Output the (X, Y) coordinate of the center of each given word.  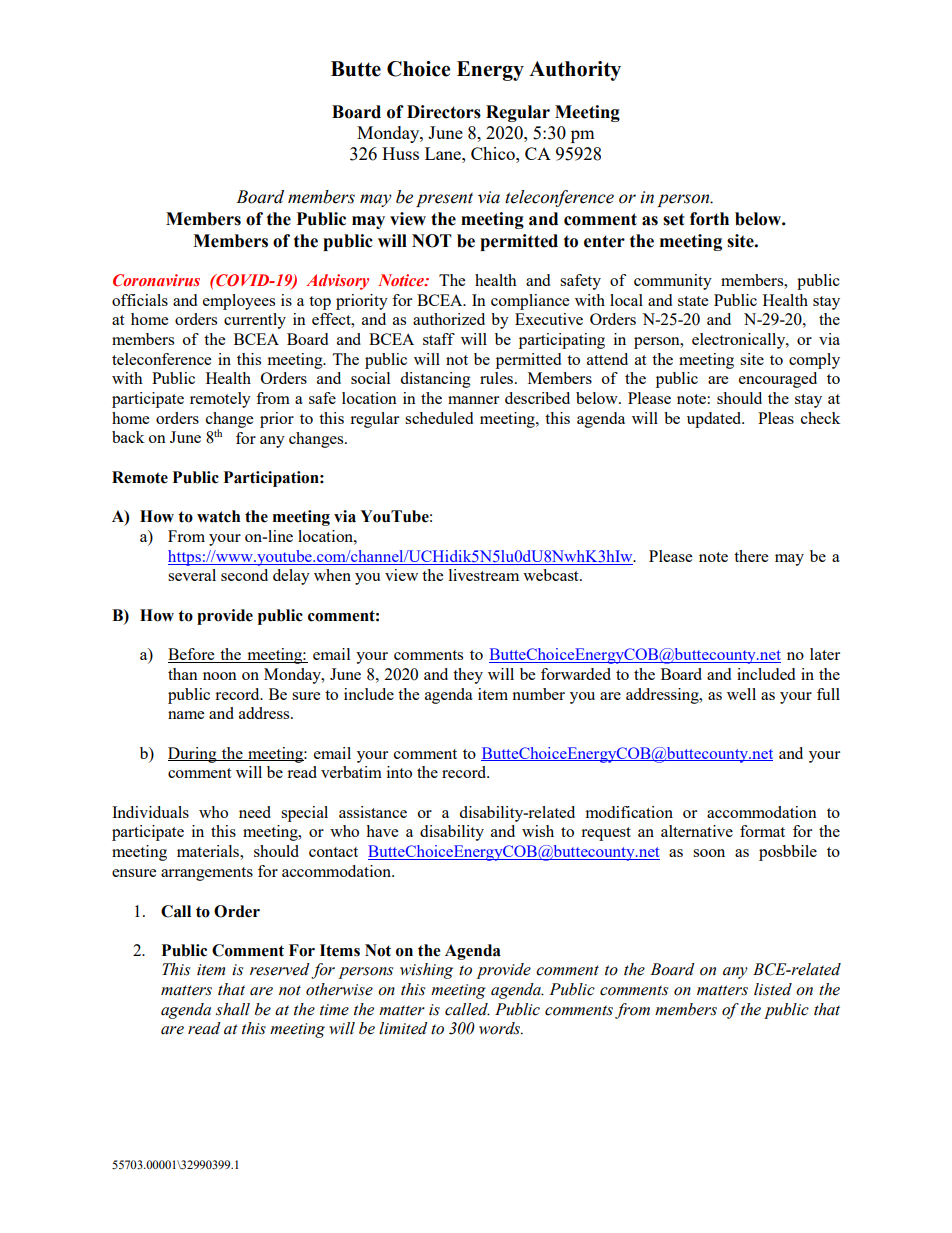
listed (773, 989)
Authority (575, 71)
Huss (400, 153)
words (501, 1028)
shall (233, 1009)
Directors (444, 112)
